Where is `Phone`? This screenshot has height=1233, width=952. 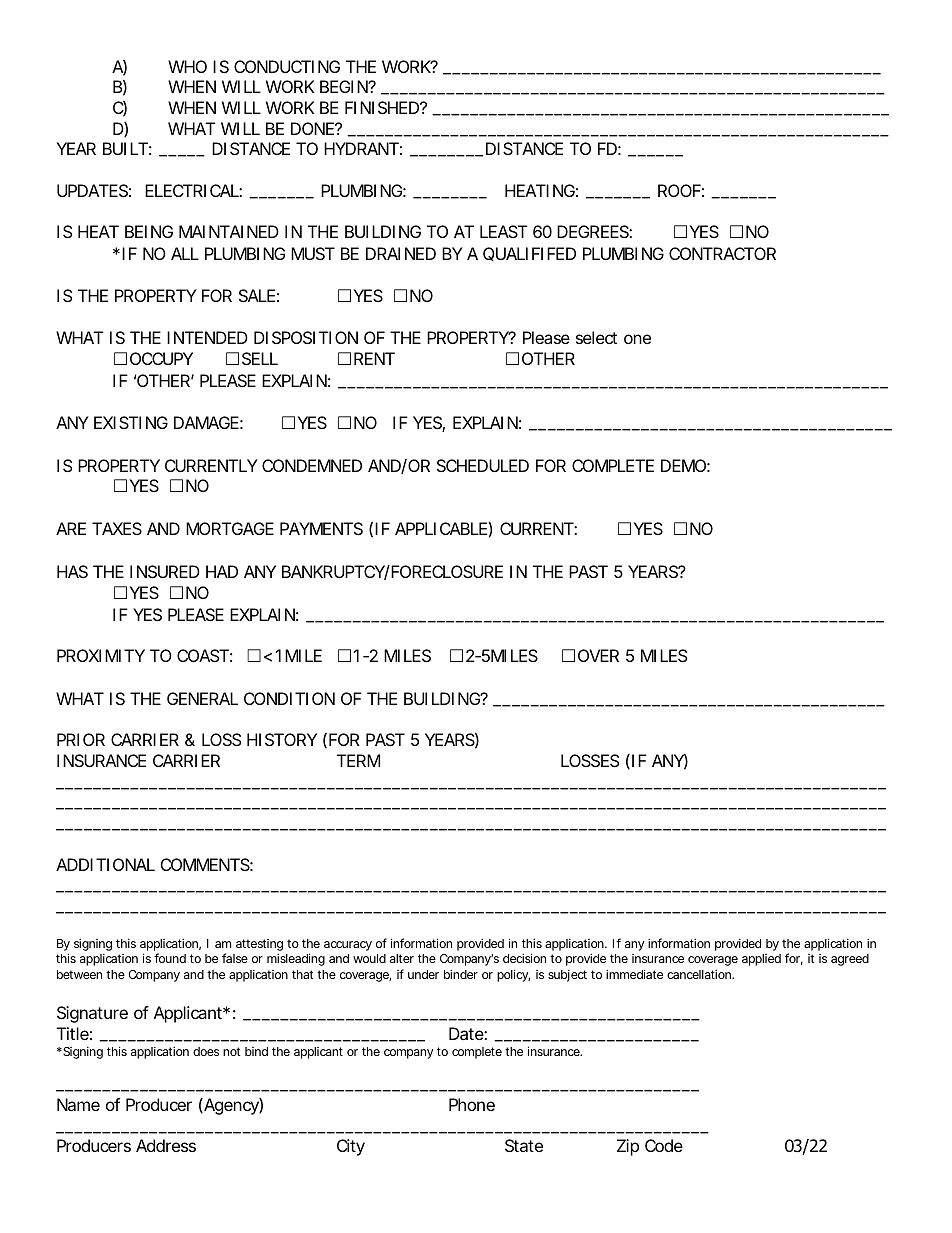 Phone is located at coordinates (472, 1104).
